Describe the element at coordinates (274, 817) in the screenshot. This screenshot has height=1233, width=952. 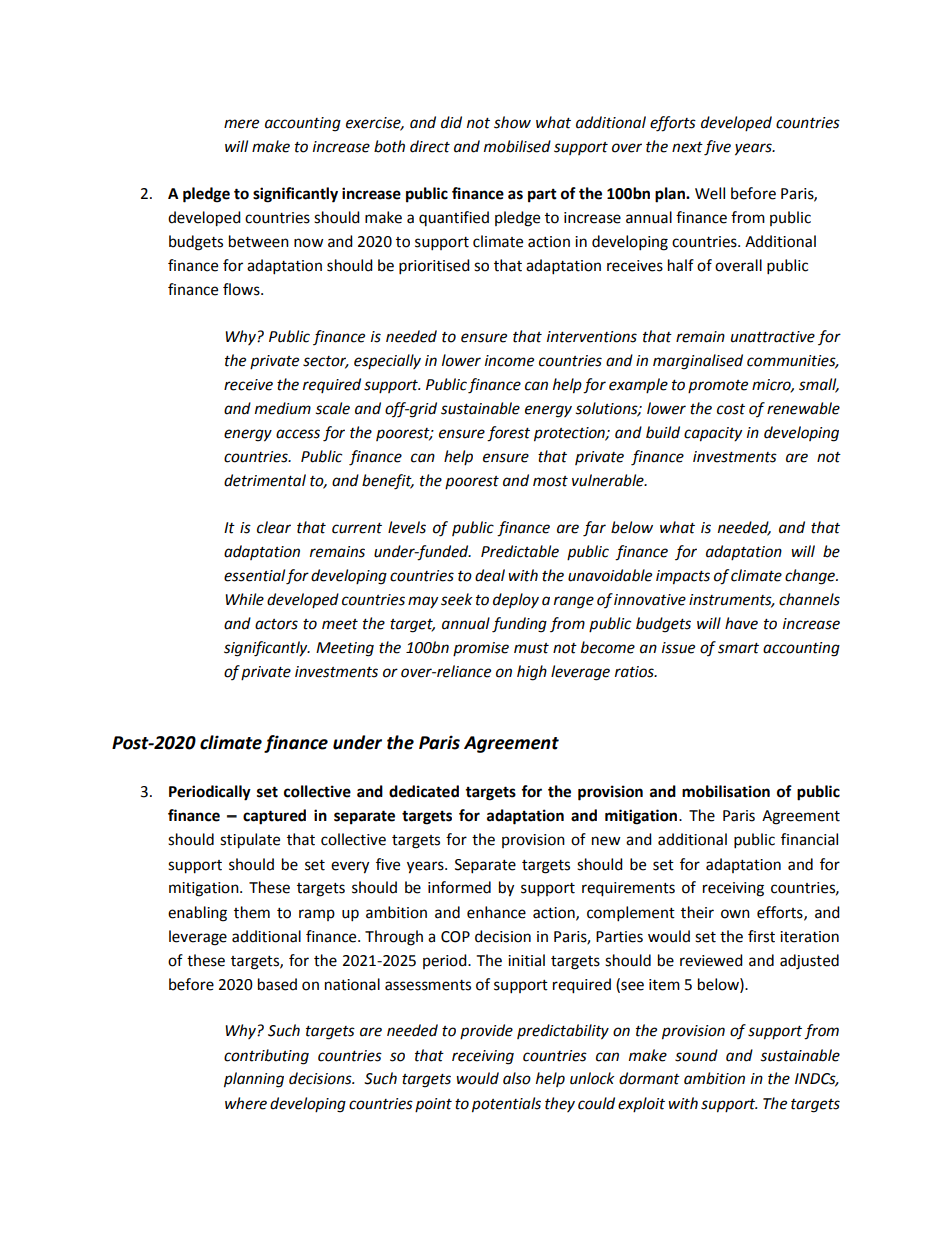
I see `captured` at that location.
